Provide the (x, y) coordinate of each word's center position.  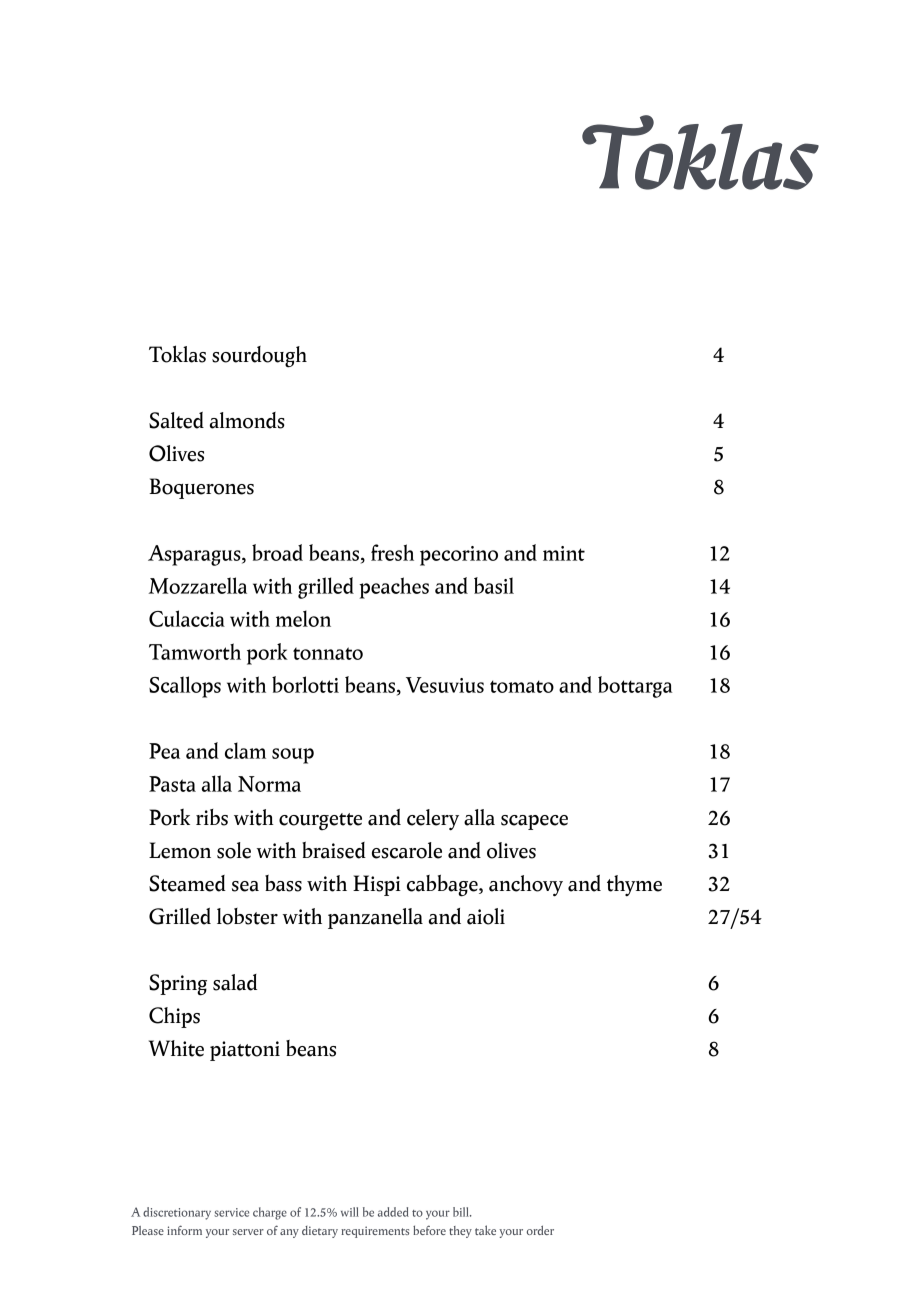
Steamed (187, 883)
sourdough (259, 357)
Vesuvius (445, 685)
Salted (176, 420)
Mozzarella (197, 585)
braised (334, 850)
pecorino (459, 556)
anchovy (526, 886)
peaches (394, 588)
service (231, 1212)
